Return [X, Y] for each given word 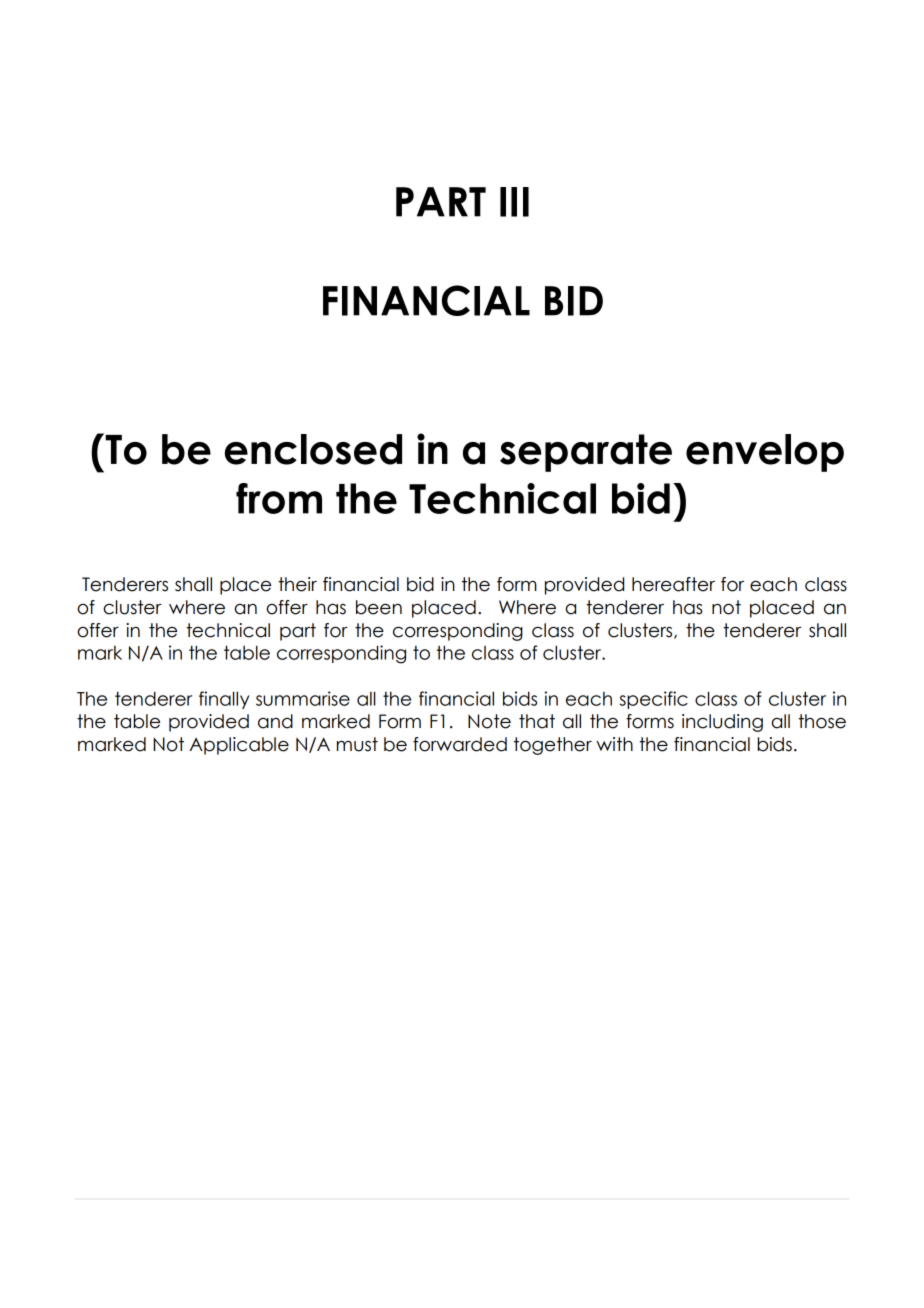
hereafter [673, 584]
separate [586, 453]
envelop [765, 453]
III [514, 202]
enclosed [313, 449]
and [275, 721]
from [279, 498]
